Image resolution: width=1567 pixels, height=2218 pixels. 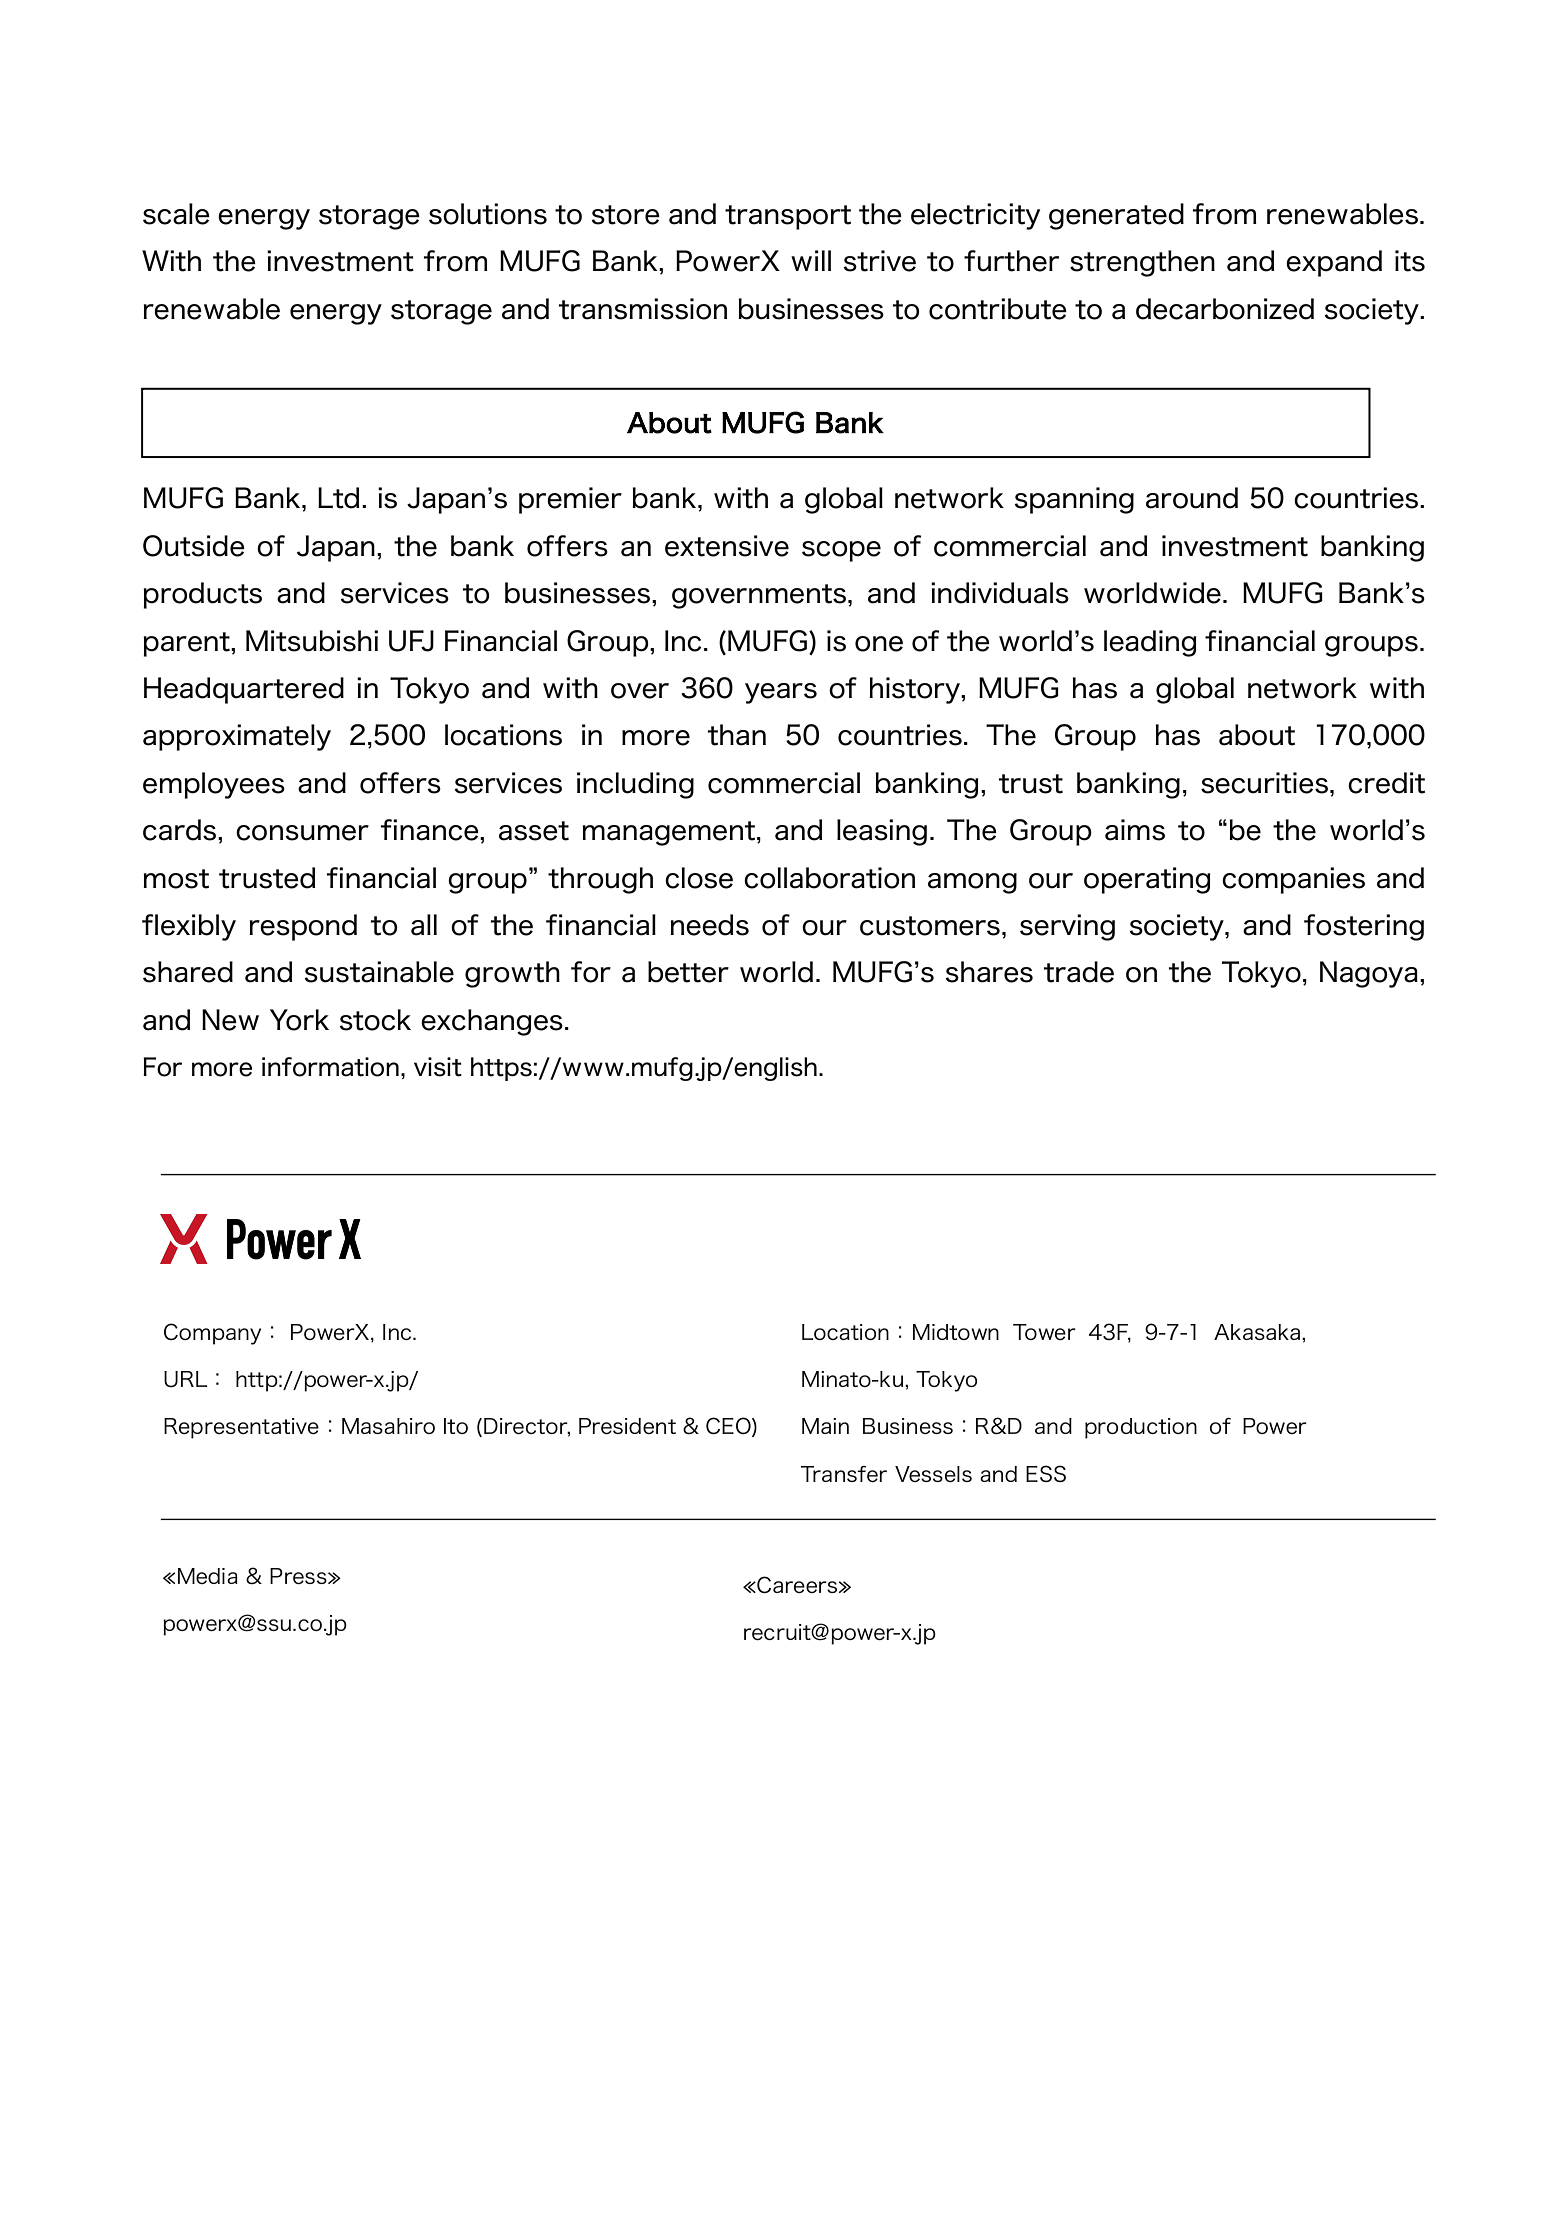 What do you see at coordinates (825, 1426) in the screenshot?
I see `Main` at bounding box center [825, 1426].
